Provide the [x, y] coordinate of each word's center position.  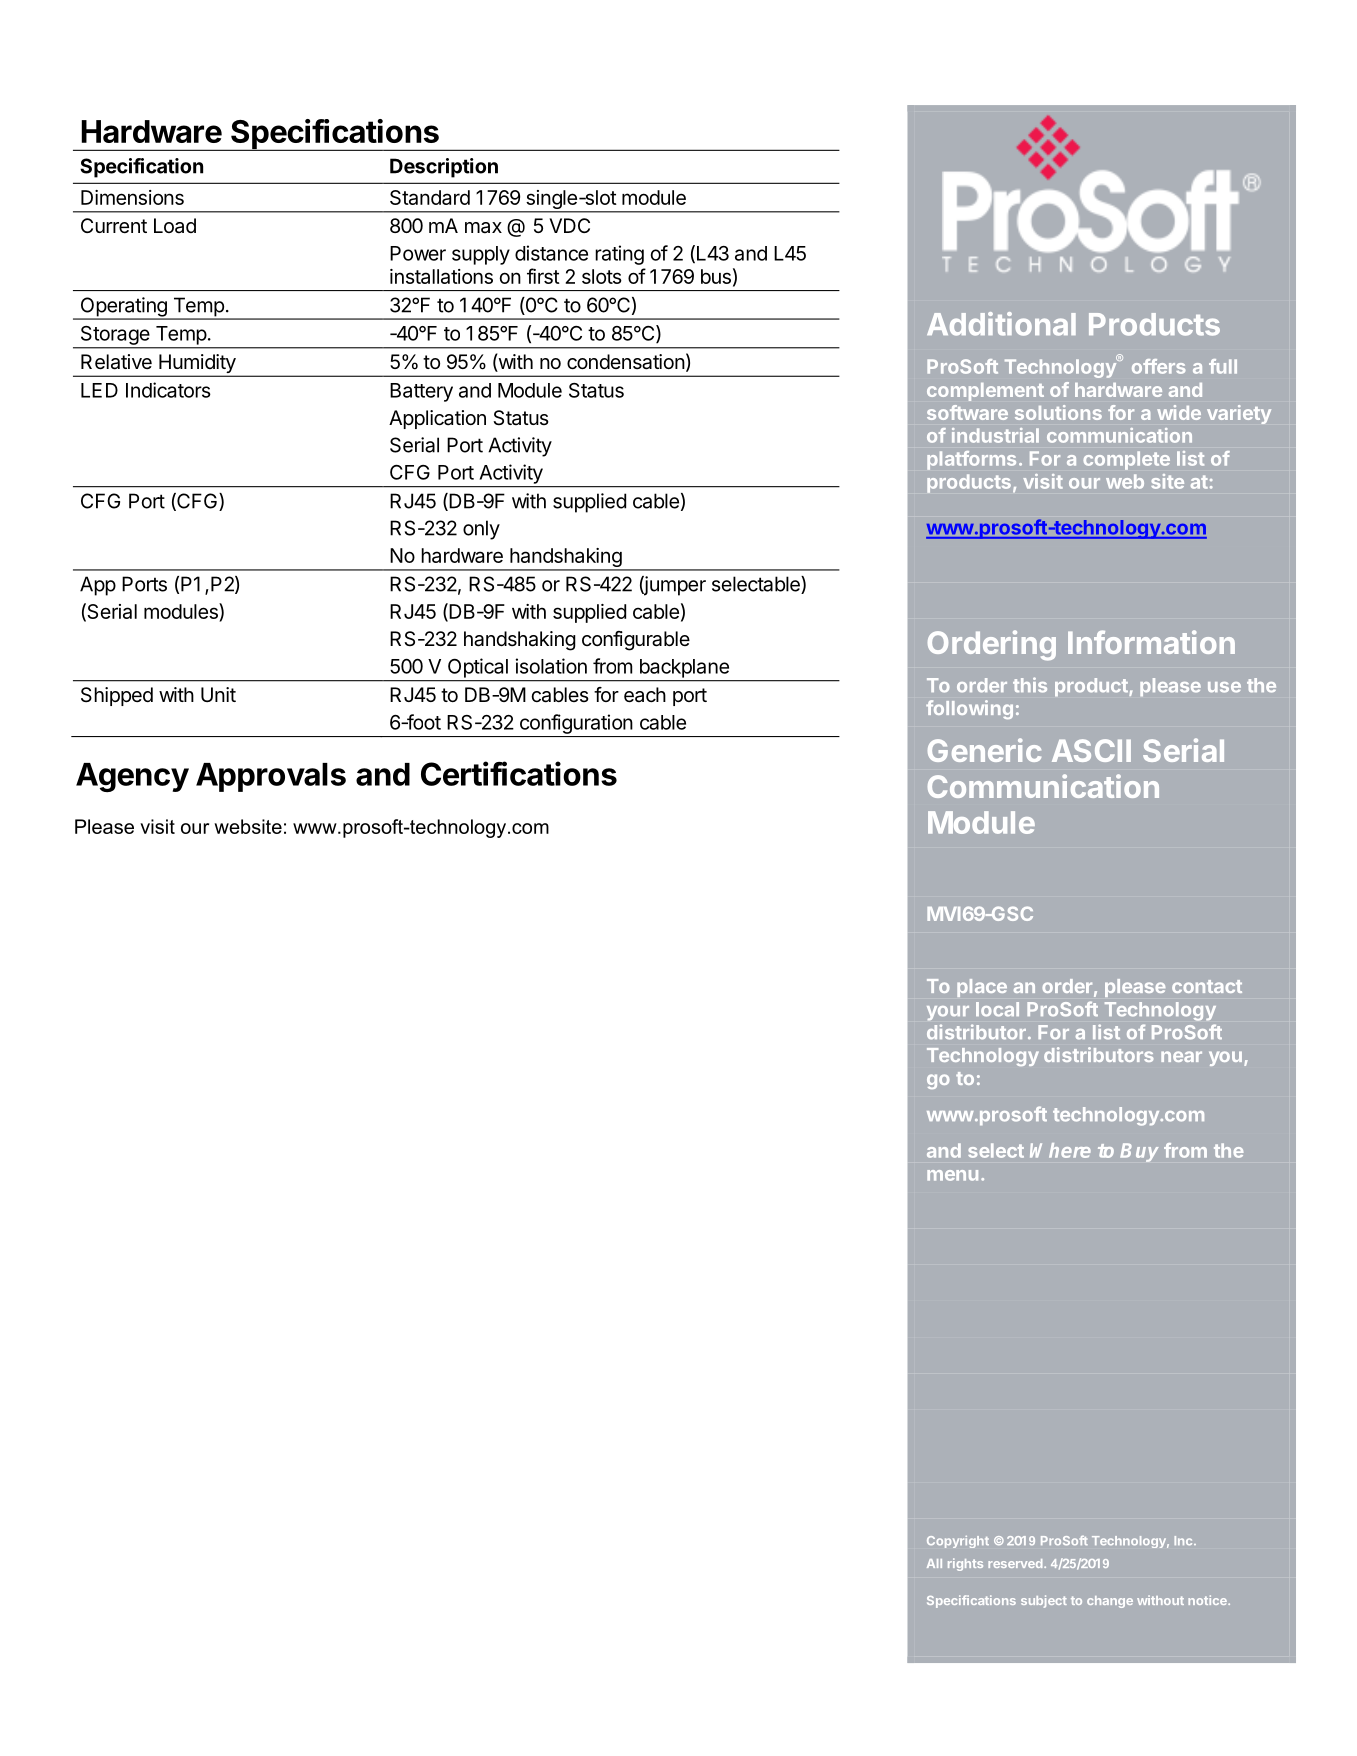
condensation [626, 362]
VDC [569, 225]
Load [175, 226]
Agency [132, 777]
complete [1126, 460]
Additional [1001, 324]
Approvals [271, 777]
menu [952, 1175]
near [1181, 1056]
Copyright [958, 1542]
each [645, 695]
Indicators [168, 390]
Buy [1139, 1152]
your [948, 1013]
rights [965, 1564]
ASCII [1091, 750]
